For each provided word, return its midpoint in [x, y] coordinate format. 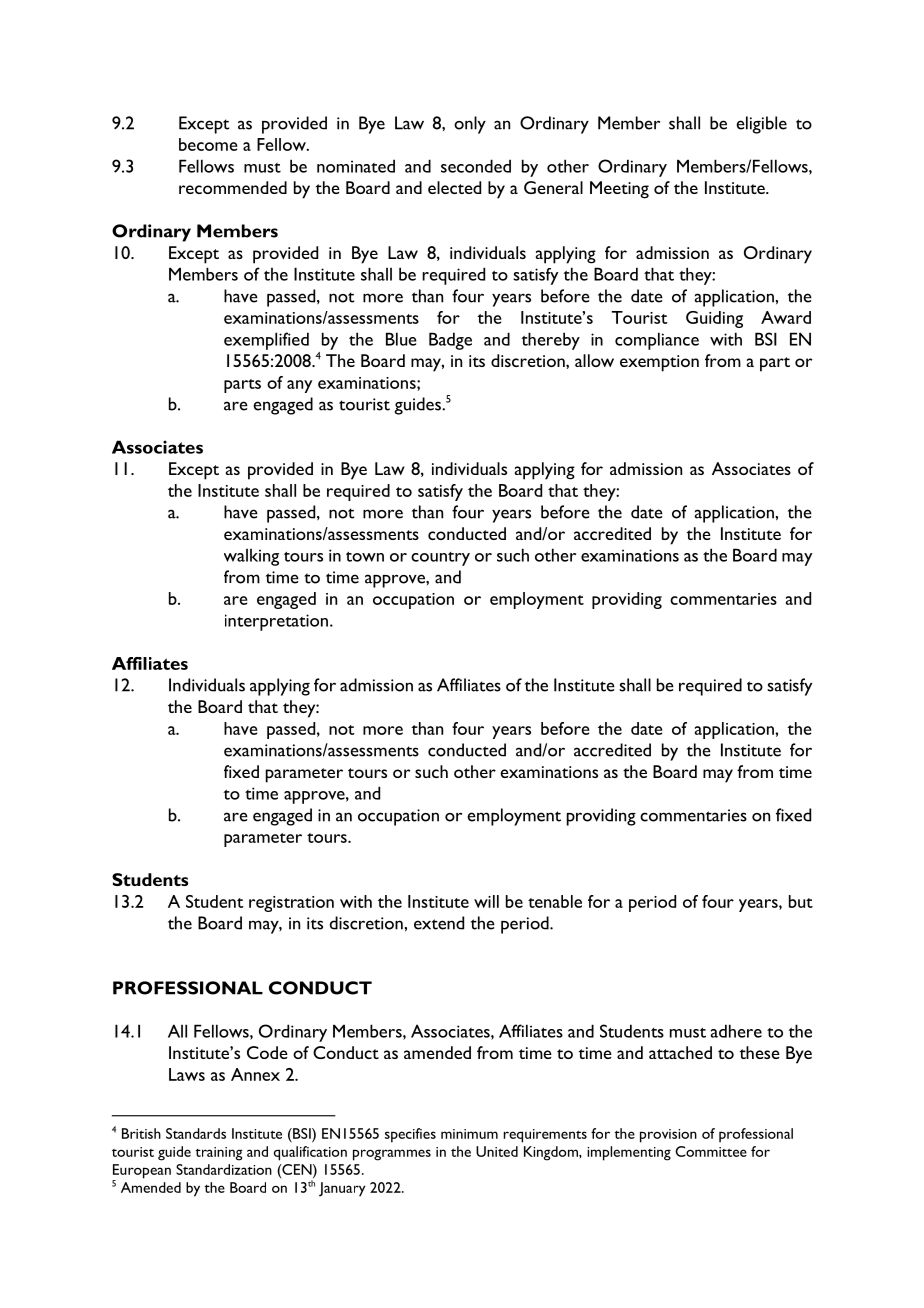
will [486, 901]
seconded [476, 166]
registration [291, 904]
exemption [659, 363]
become [208, 144]
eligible [761, 125]
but [801, 901]
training [219, 1154]
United [497, 1151]
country [440, 559]
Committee [711, 1151]
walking [251, 557]
